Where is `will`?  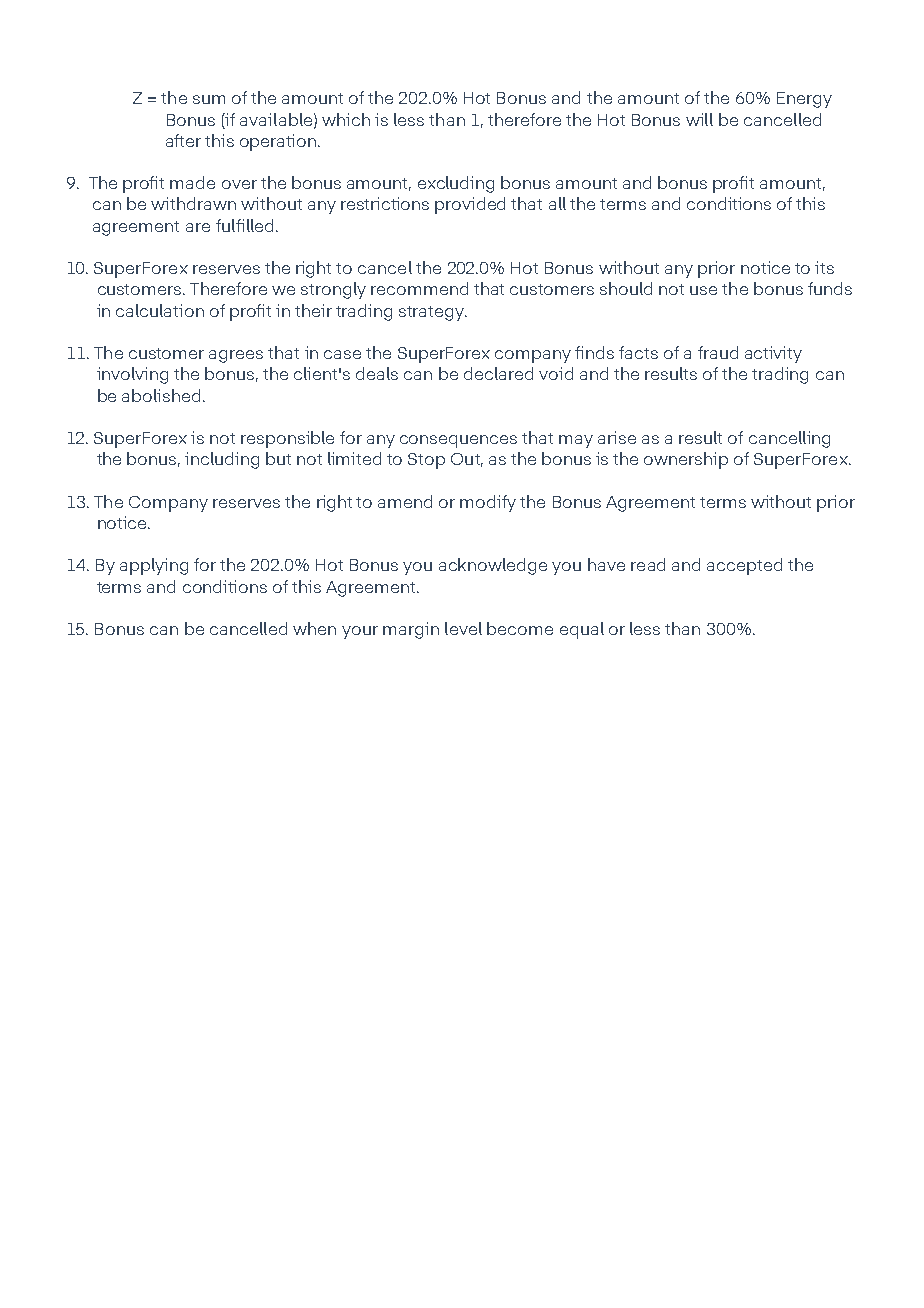
will is located at coordinates (699, 119).
